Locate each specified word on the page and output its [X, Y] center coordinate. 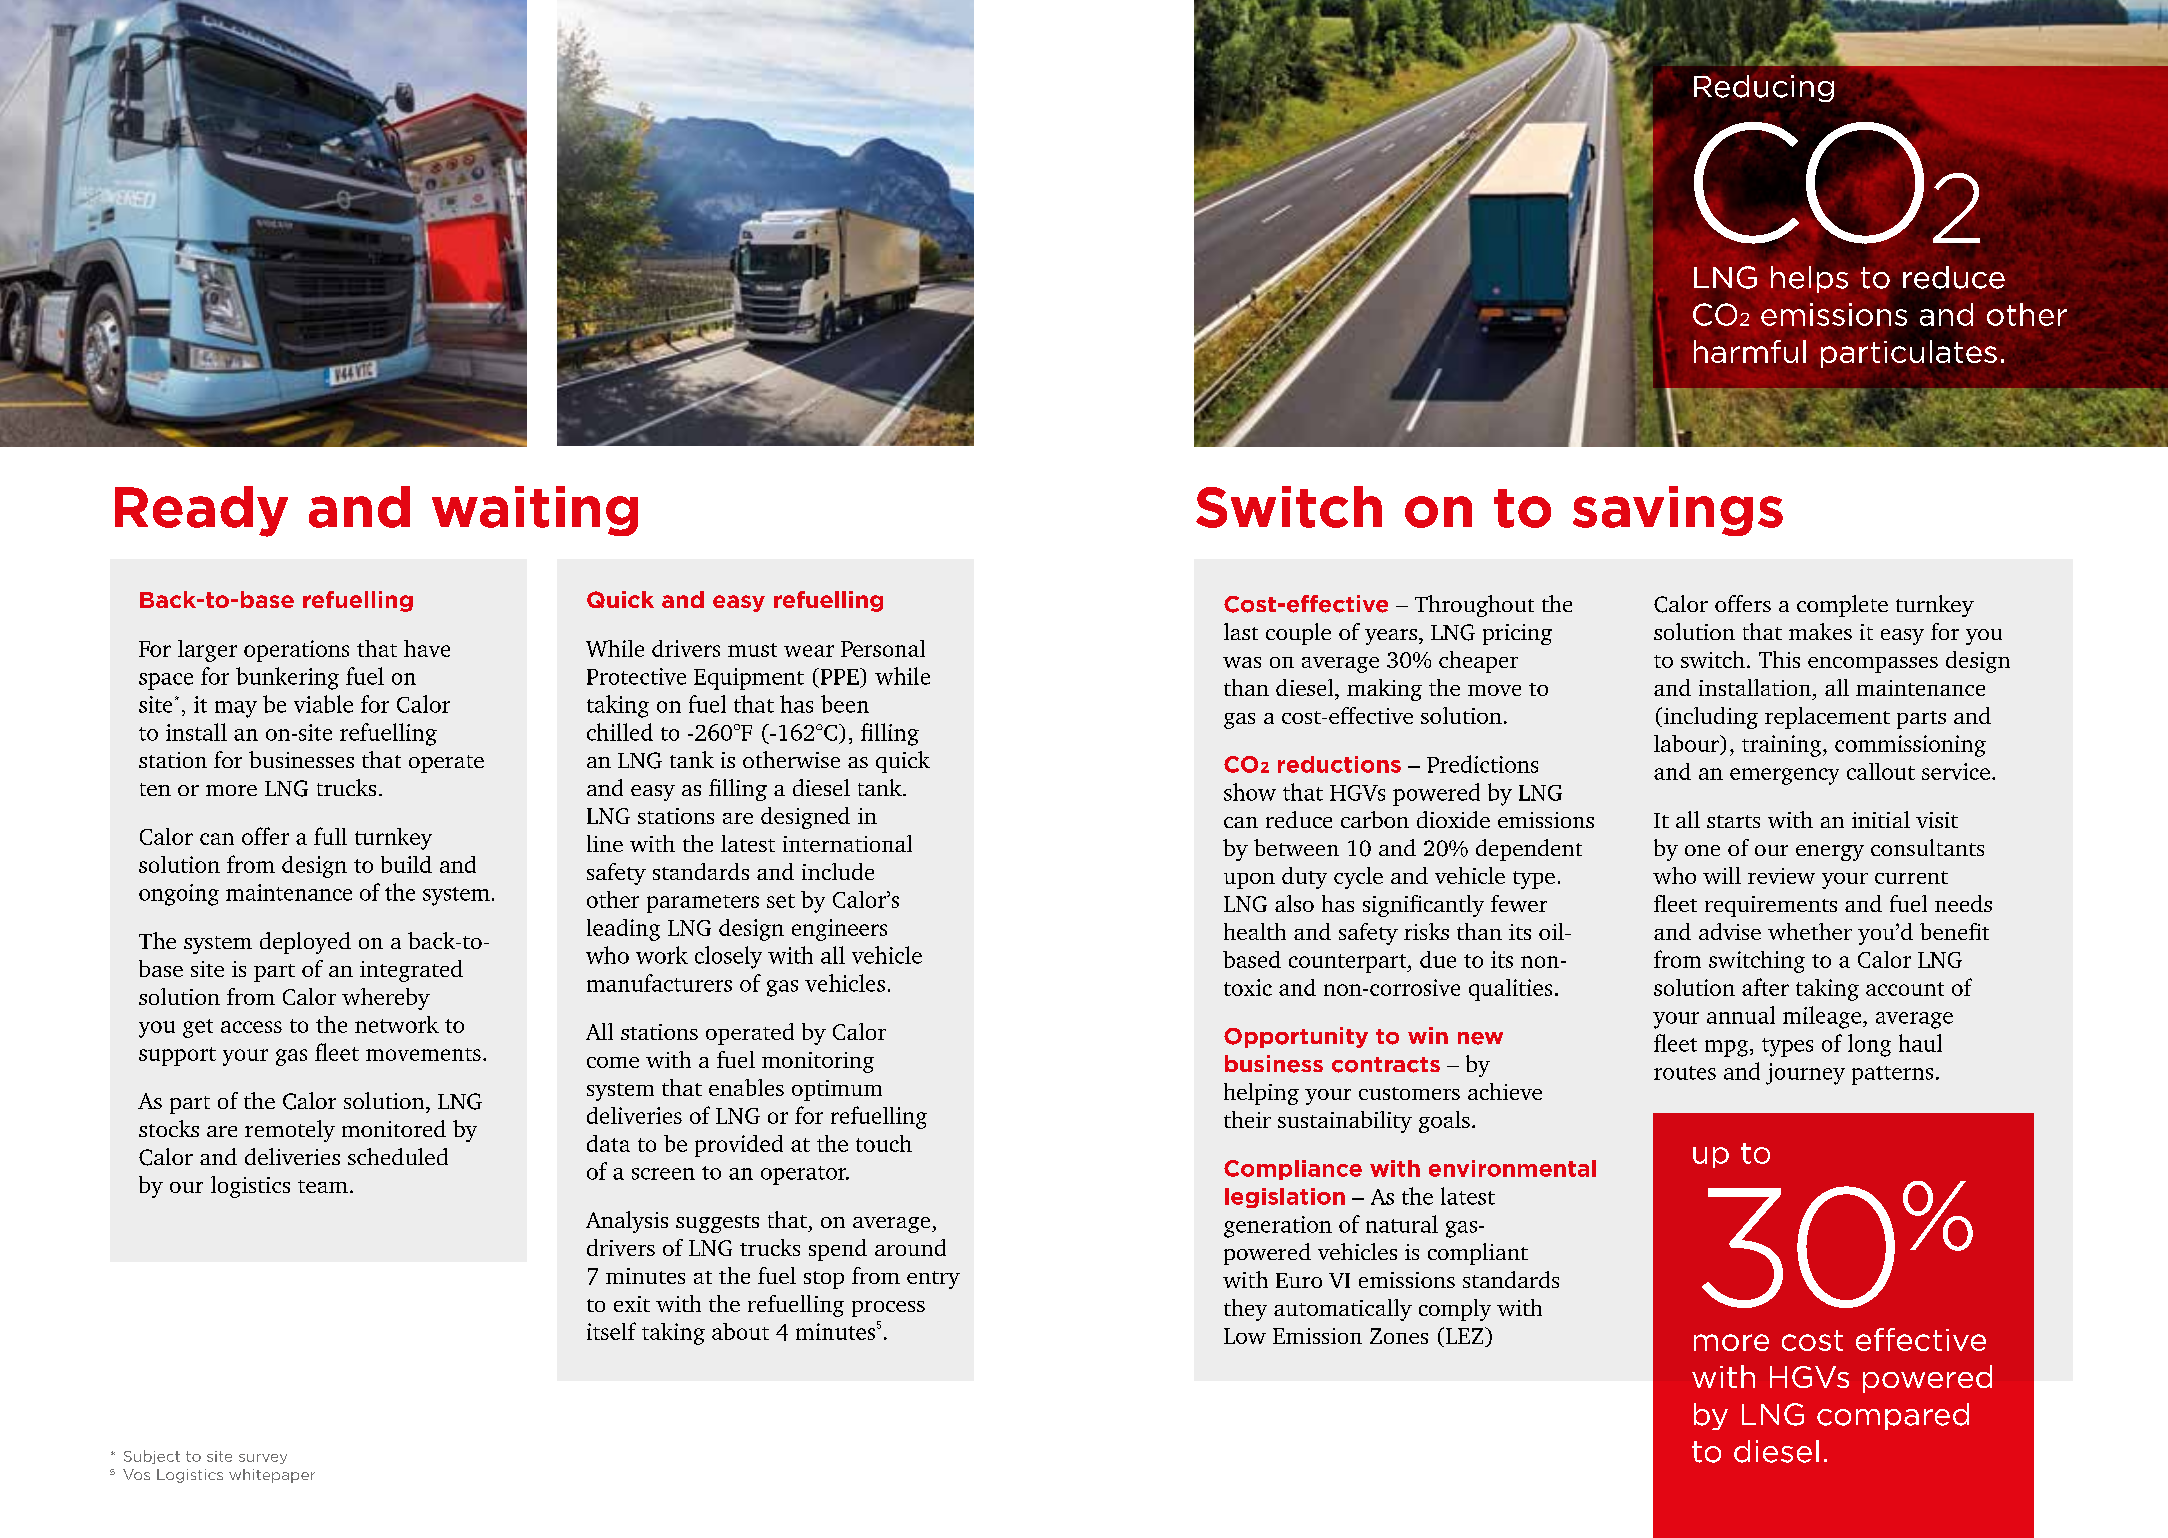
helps [1809, 279]
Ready [201, 511]
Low [1245, 1336]
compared [1893, 1416]
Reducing [1764, 88]
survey [263, 1459]
